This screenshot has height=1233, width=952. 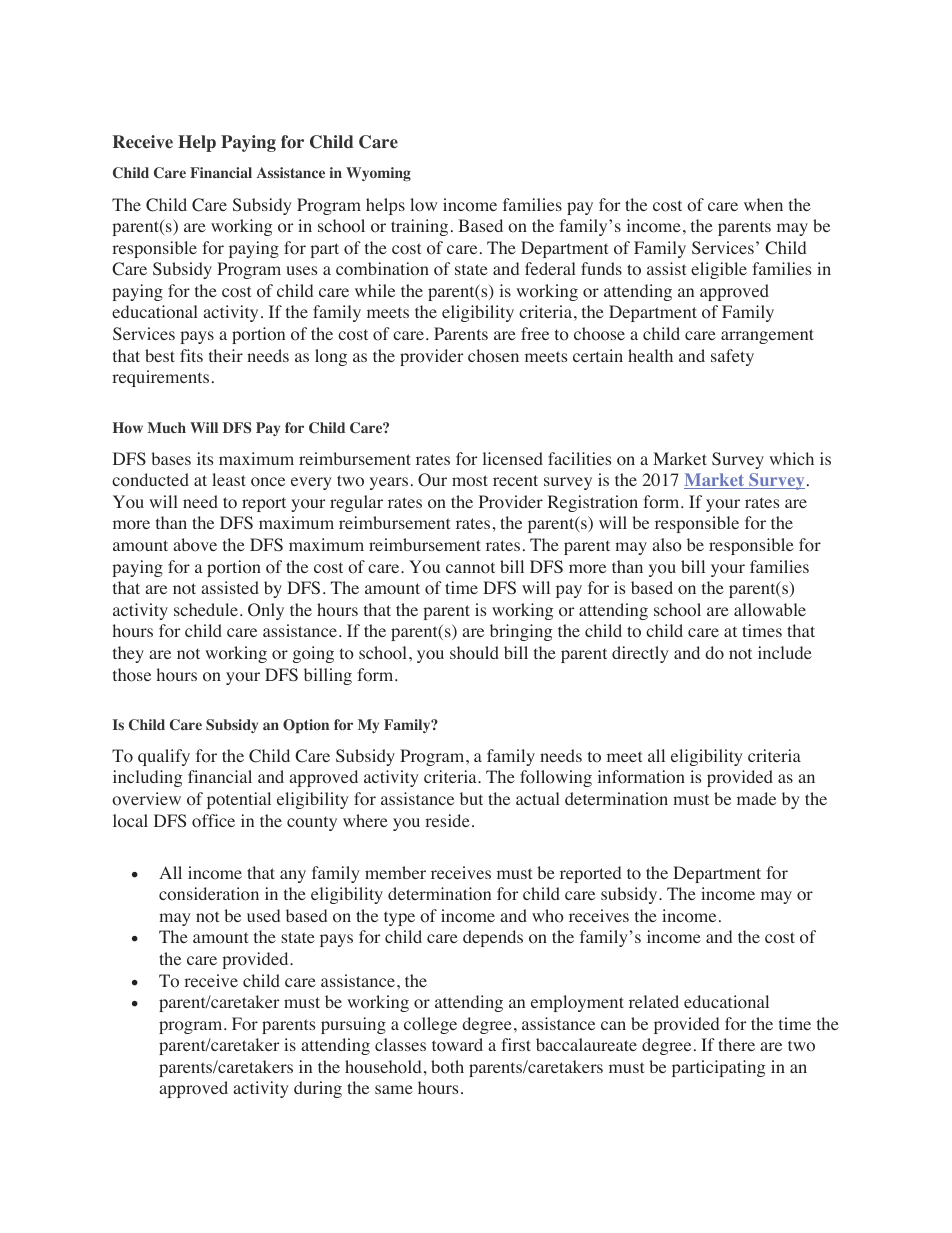 I want to click on during, so click(x=318, y=1089).
